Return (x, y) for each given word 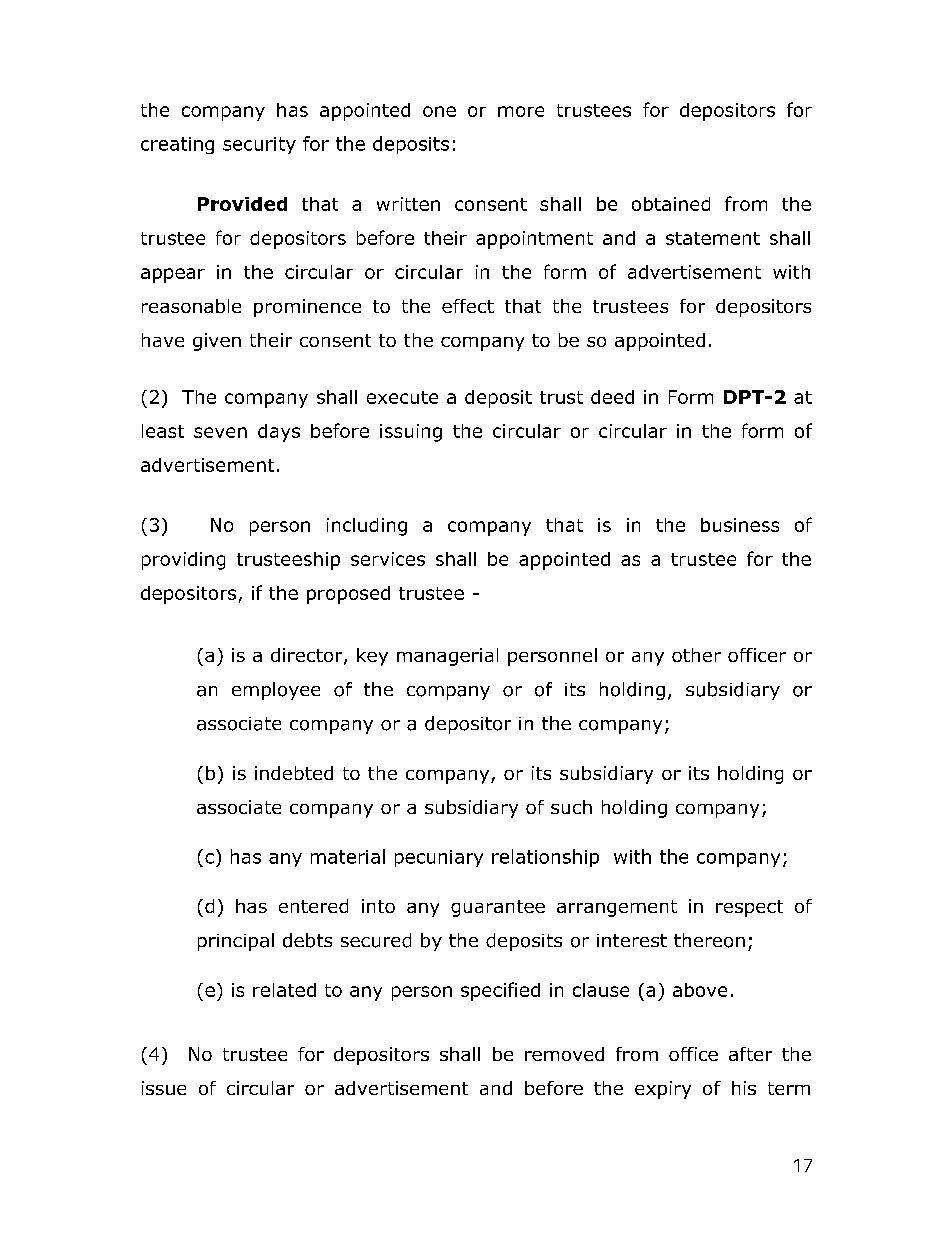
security (259, 145)
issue (164, 1088)
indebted (294, 773)
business (740, 525)
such (571, 807)
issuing (411, 433)
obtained (671, 204)
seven (220, 432)
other (696, 655)
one (439, 111)
